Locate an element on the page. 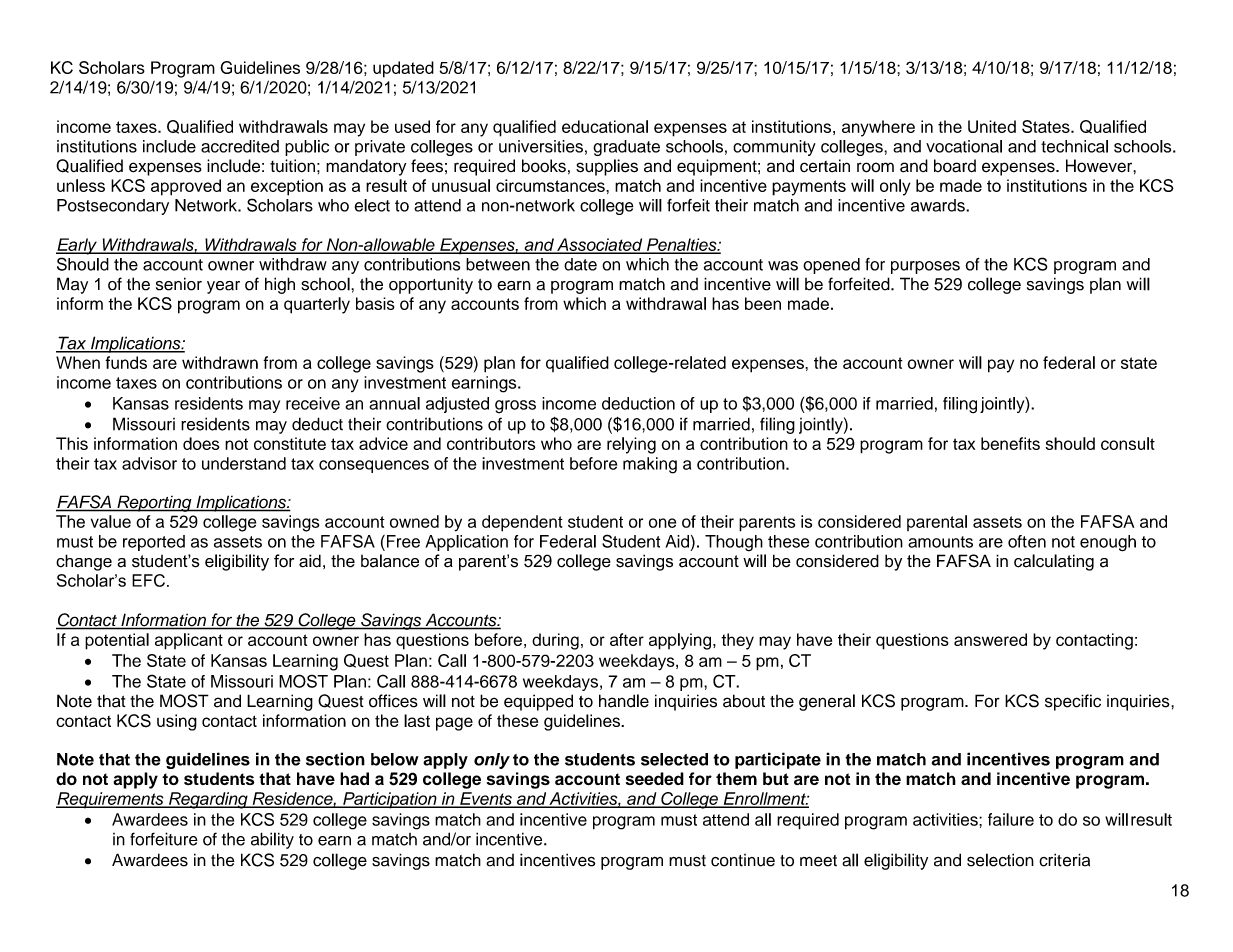  vocational is located at coordinates (964, 146).
